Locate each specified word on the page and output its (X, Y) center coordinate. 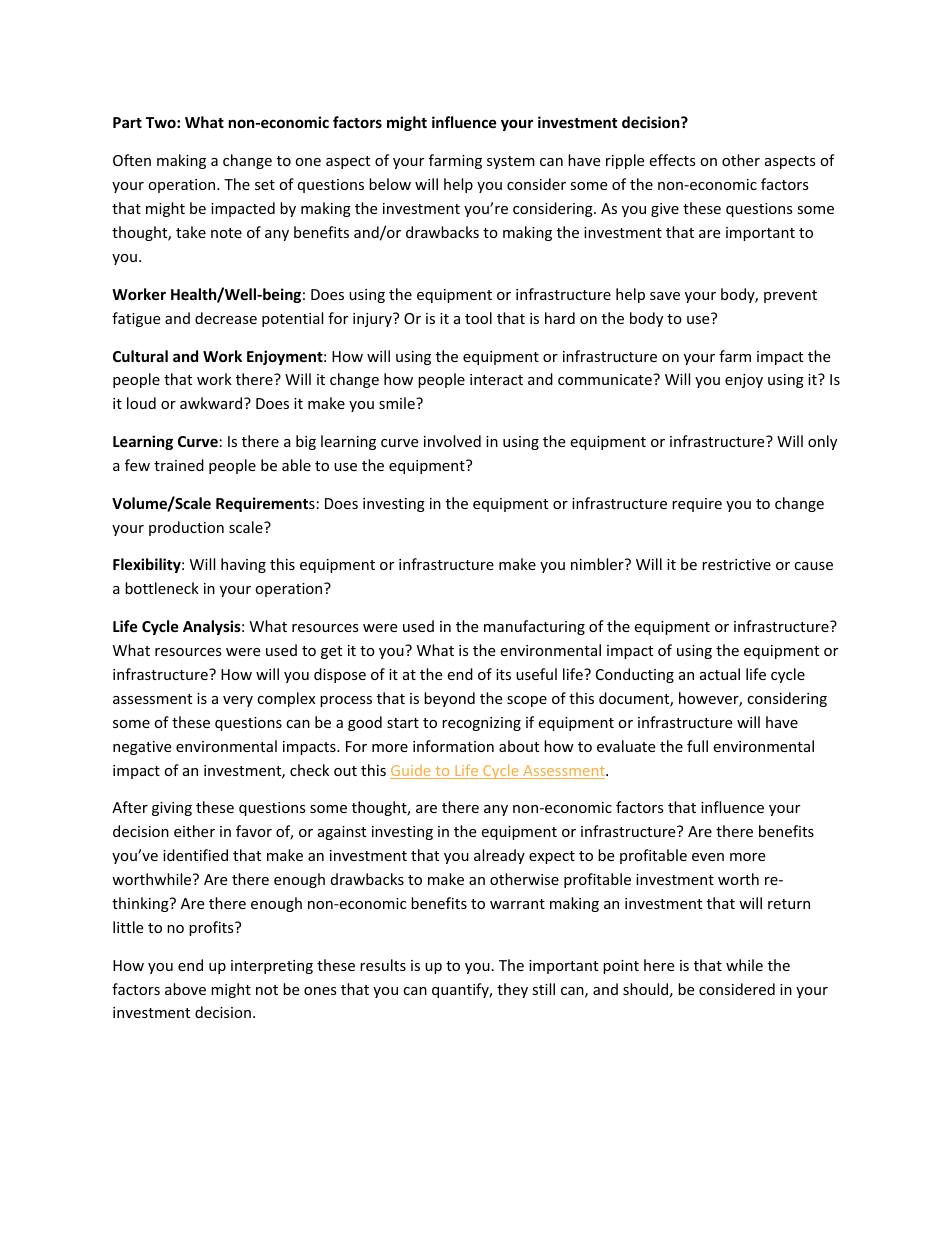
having (243, 565)
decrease (226, 318)
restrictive (736, 564)
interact (496, 379)
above (185, 989)
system (511, 162)
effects (672, 160)
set (265, 185)
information (453, 746)
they (512, 990)
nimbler (598, 564)
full (697, 746)
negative (142, 748)
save (665, 296)
